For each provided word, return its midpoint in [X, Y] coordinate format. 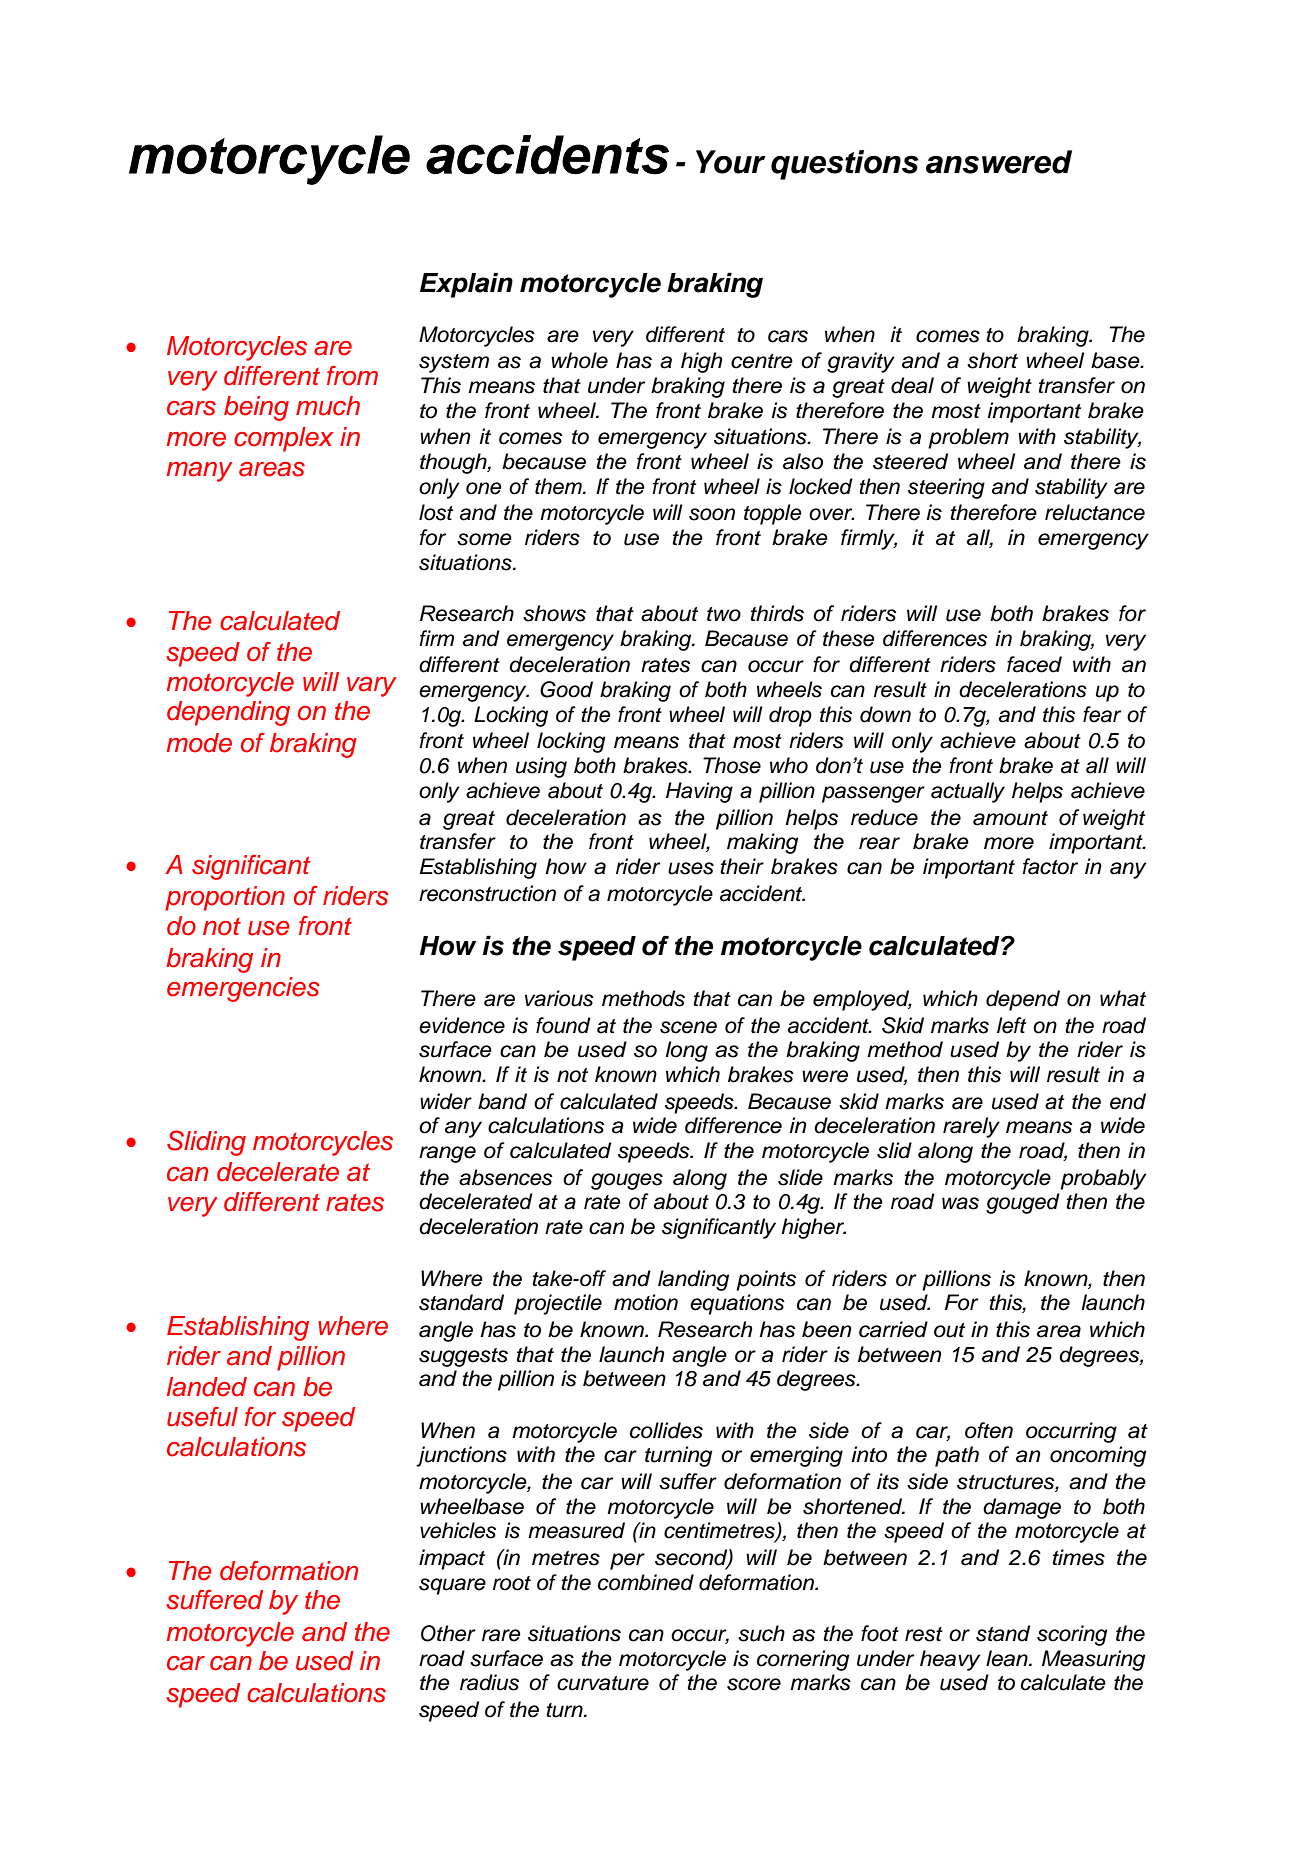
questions [845, 165]
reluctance [1095, 512]
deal [912, 385]
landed [207, 1387]
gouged [1023, 1203]
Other [448, 1633]
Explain [466, 285]
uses [691, 868]
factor [1050, 866]
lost [436, 512]
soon [712, 514]
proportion [225, 898]
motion [646, 1302]
